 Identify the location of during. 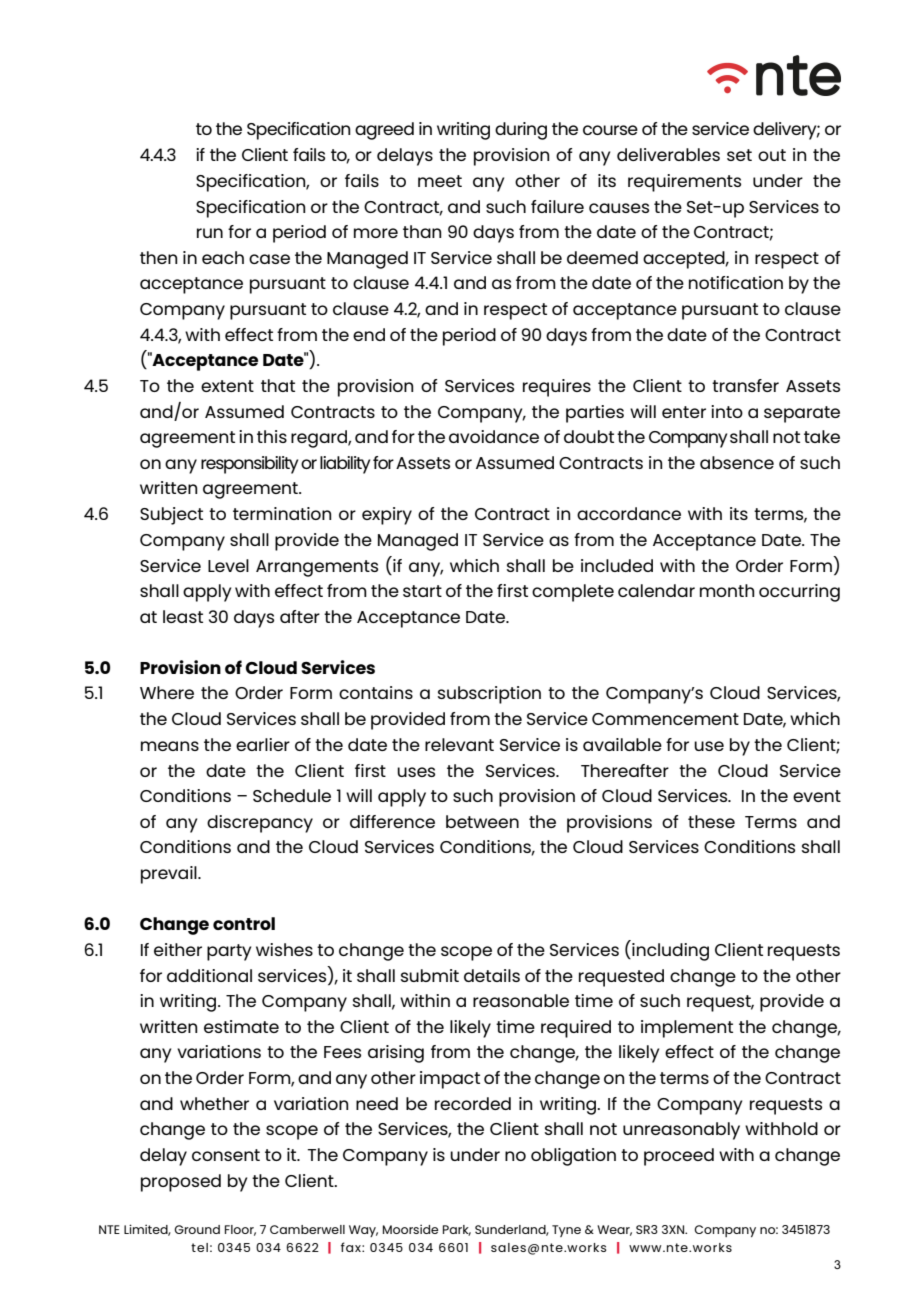
(521, 131).
